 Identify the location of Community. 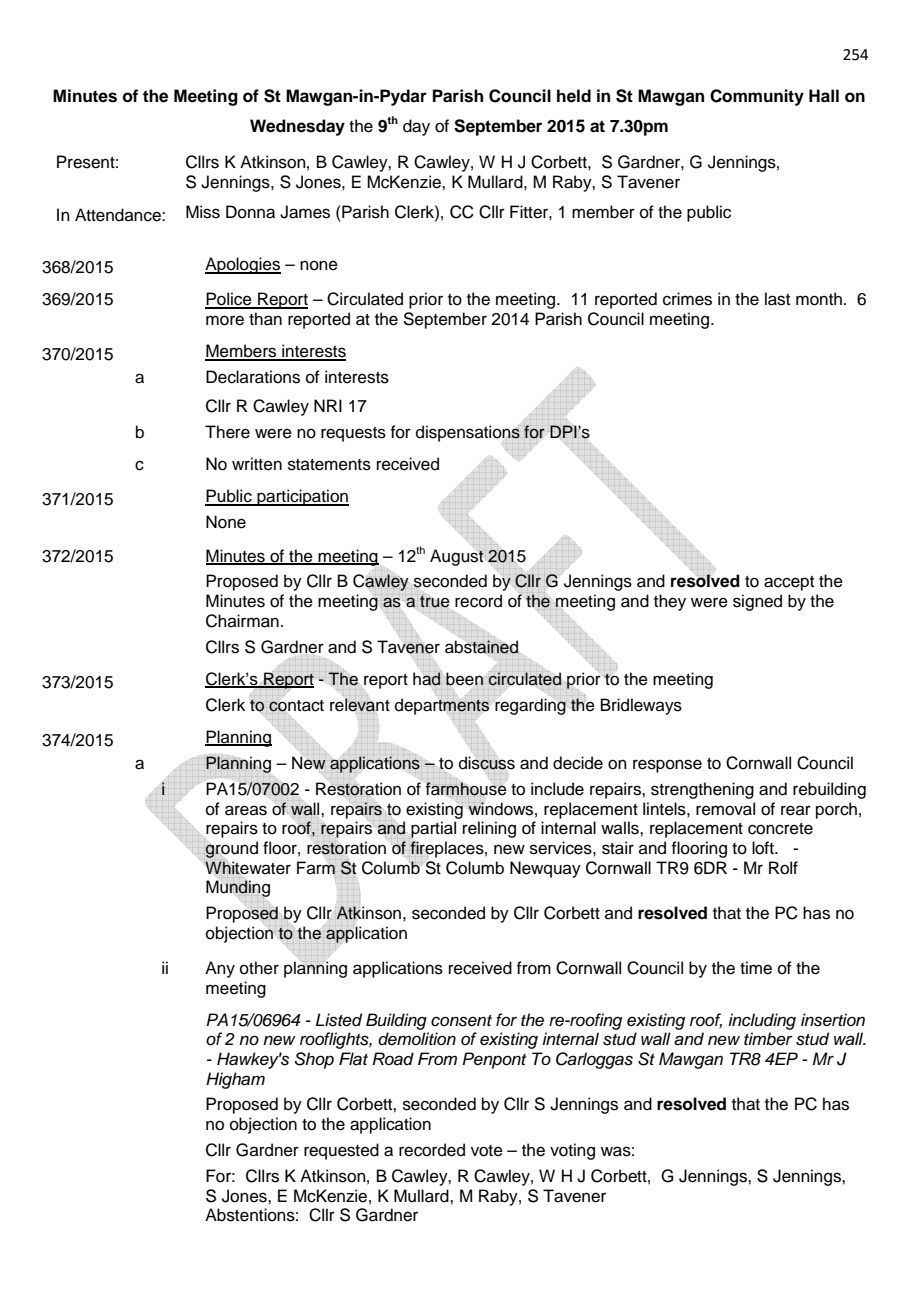
(757, 97).
